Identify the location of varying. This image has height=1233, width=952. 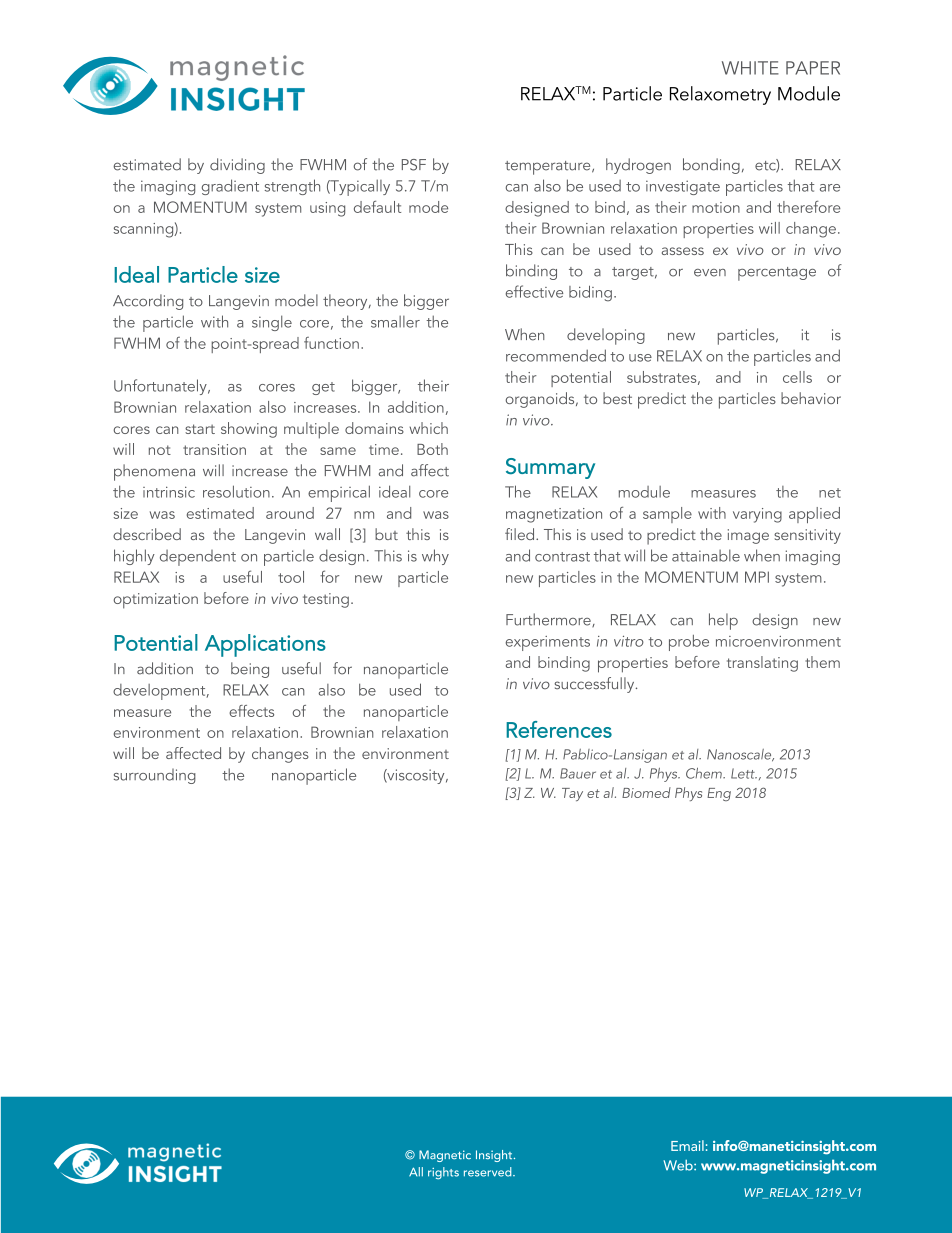
(757, 515).
